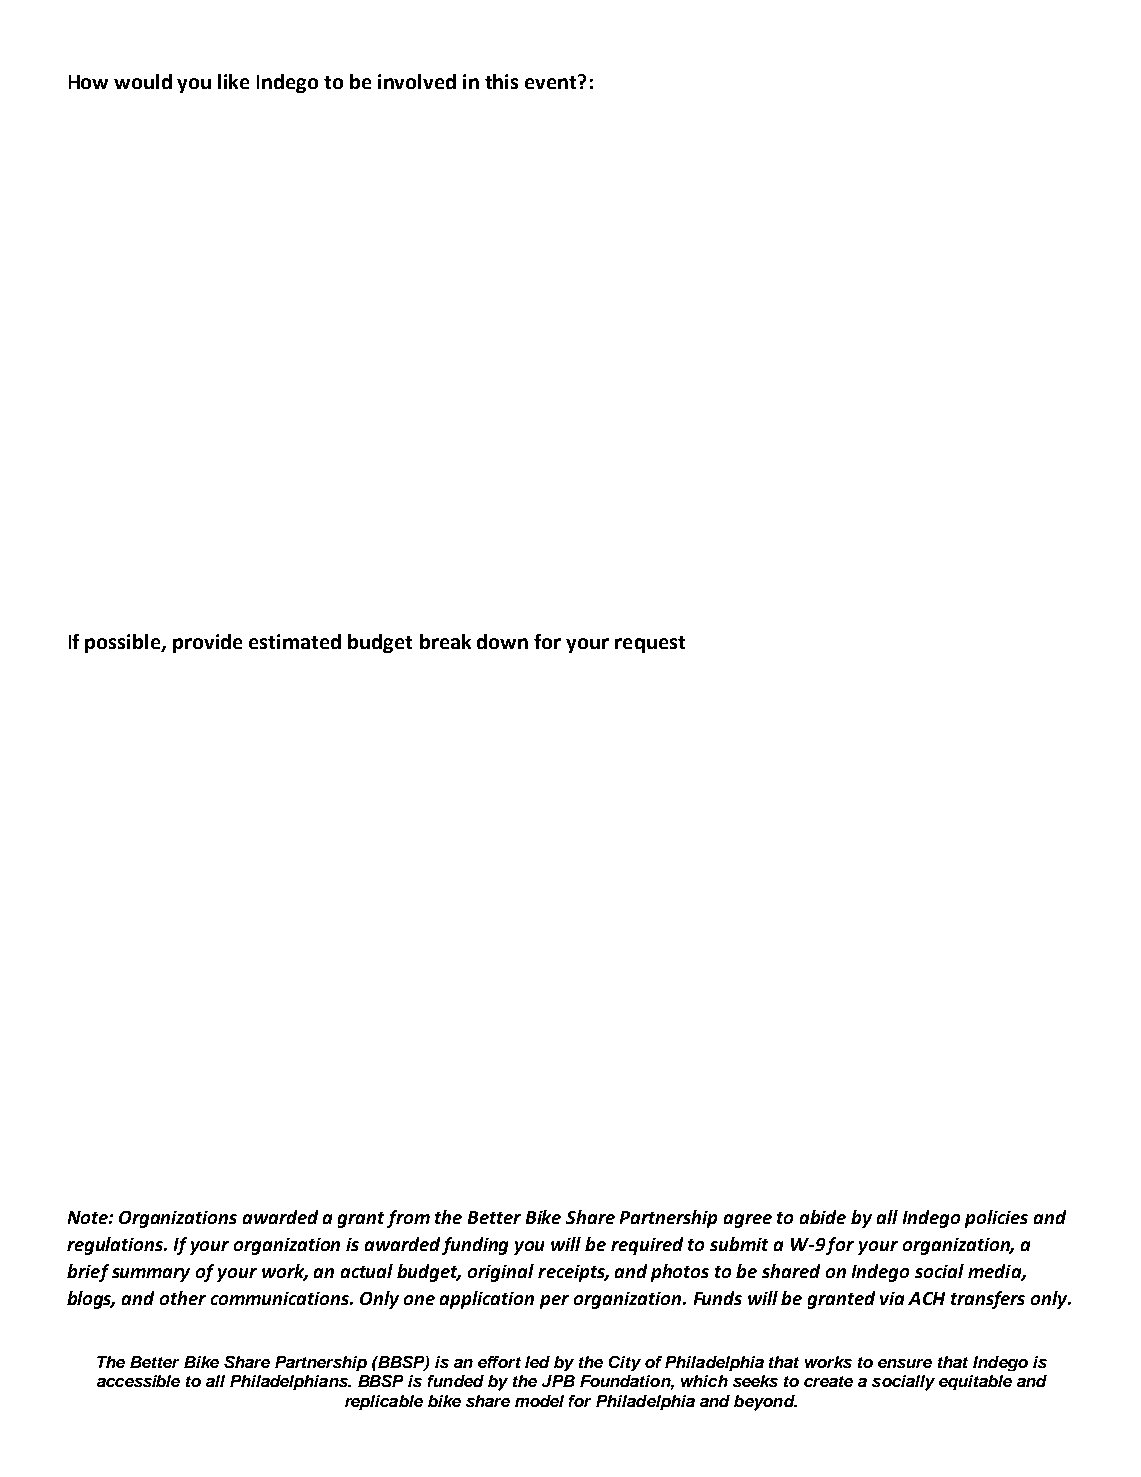 This screenshot has width=1141, height=1477. I want to click on accessible, so click(138, 1381).
